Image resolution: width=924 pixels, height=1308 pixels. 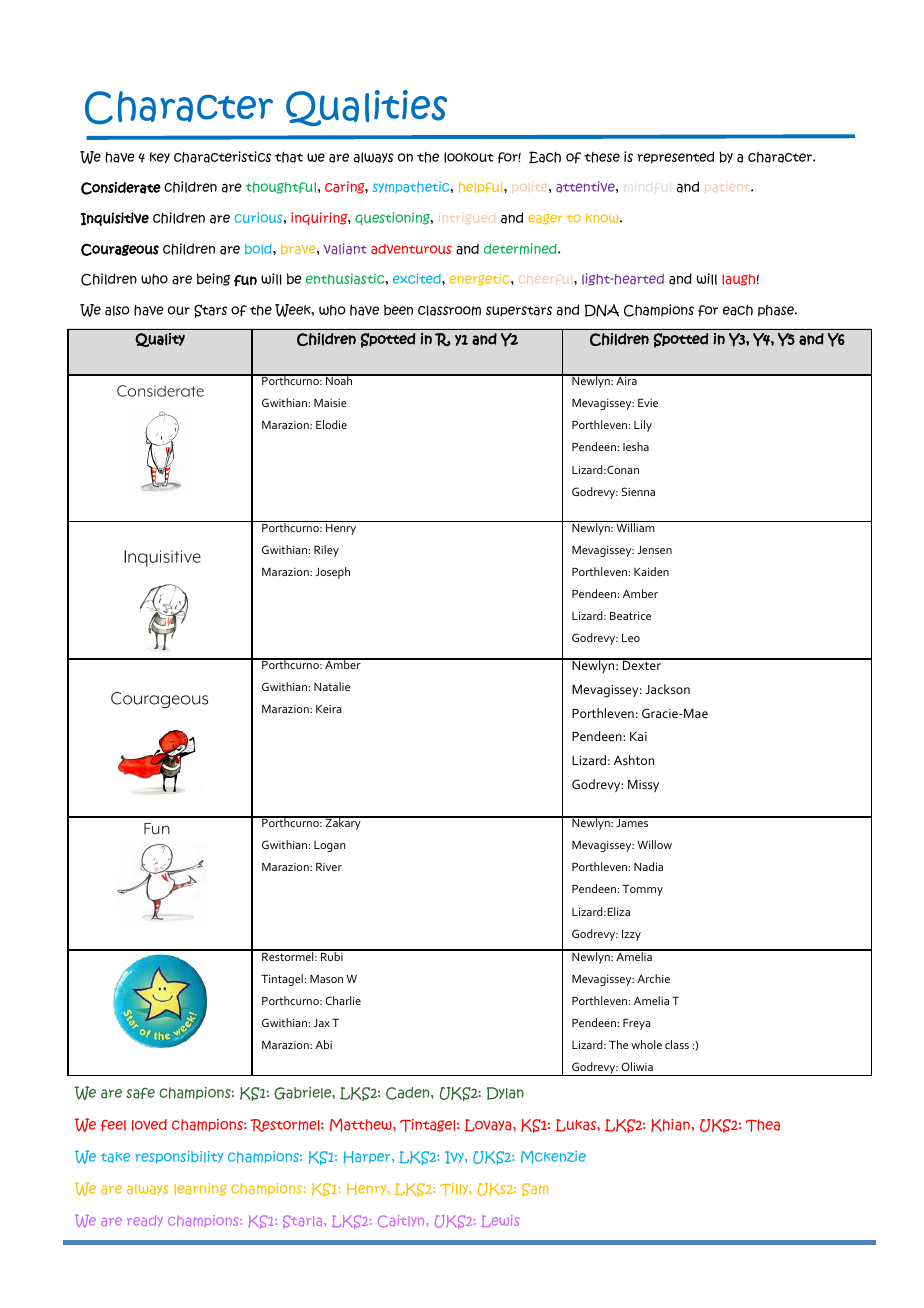 I want to click on lookout, so click(x=468, y=157).
